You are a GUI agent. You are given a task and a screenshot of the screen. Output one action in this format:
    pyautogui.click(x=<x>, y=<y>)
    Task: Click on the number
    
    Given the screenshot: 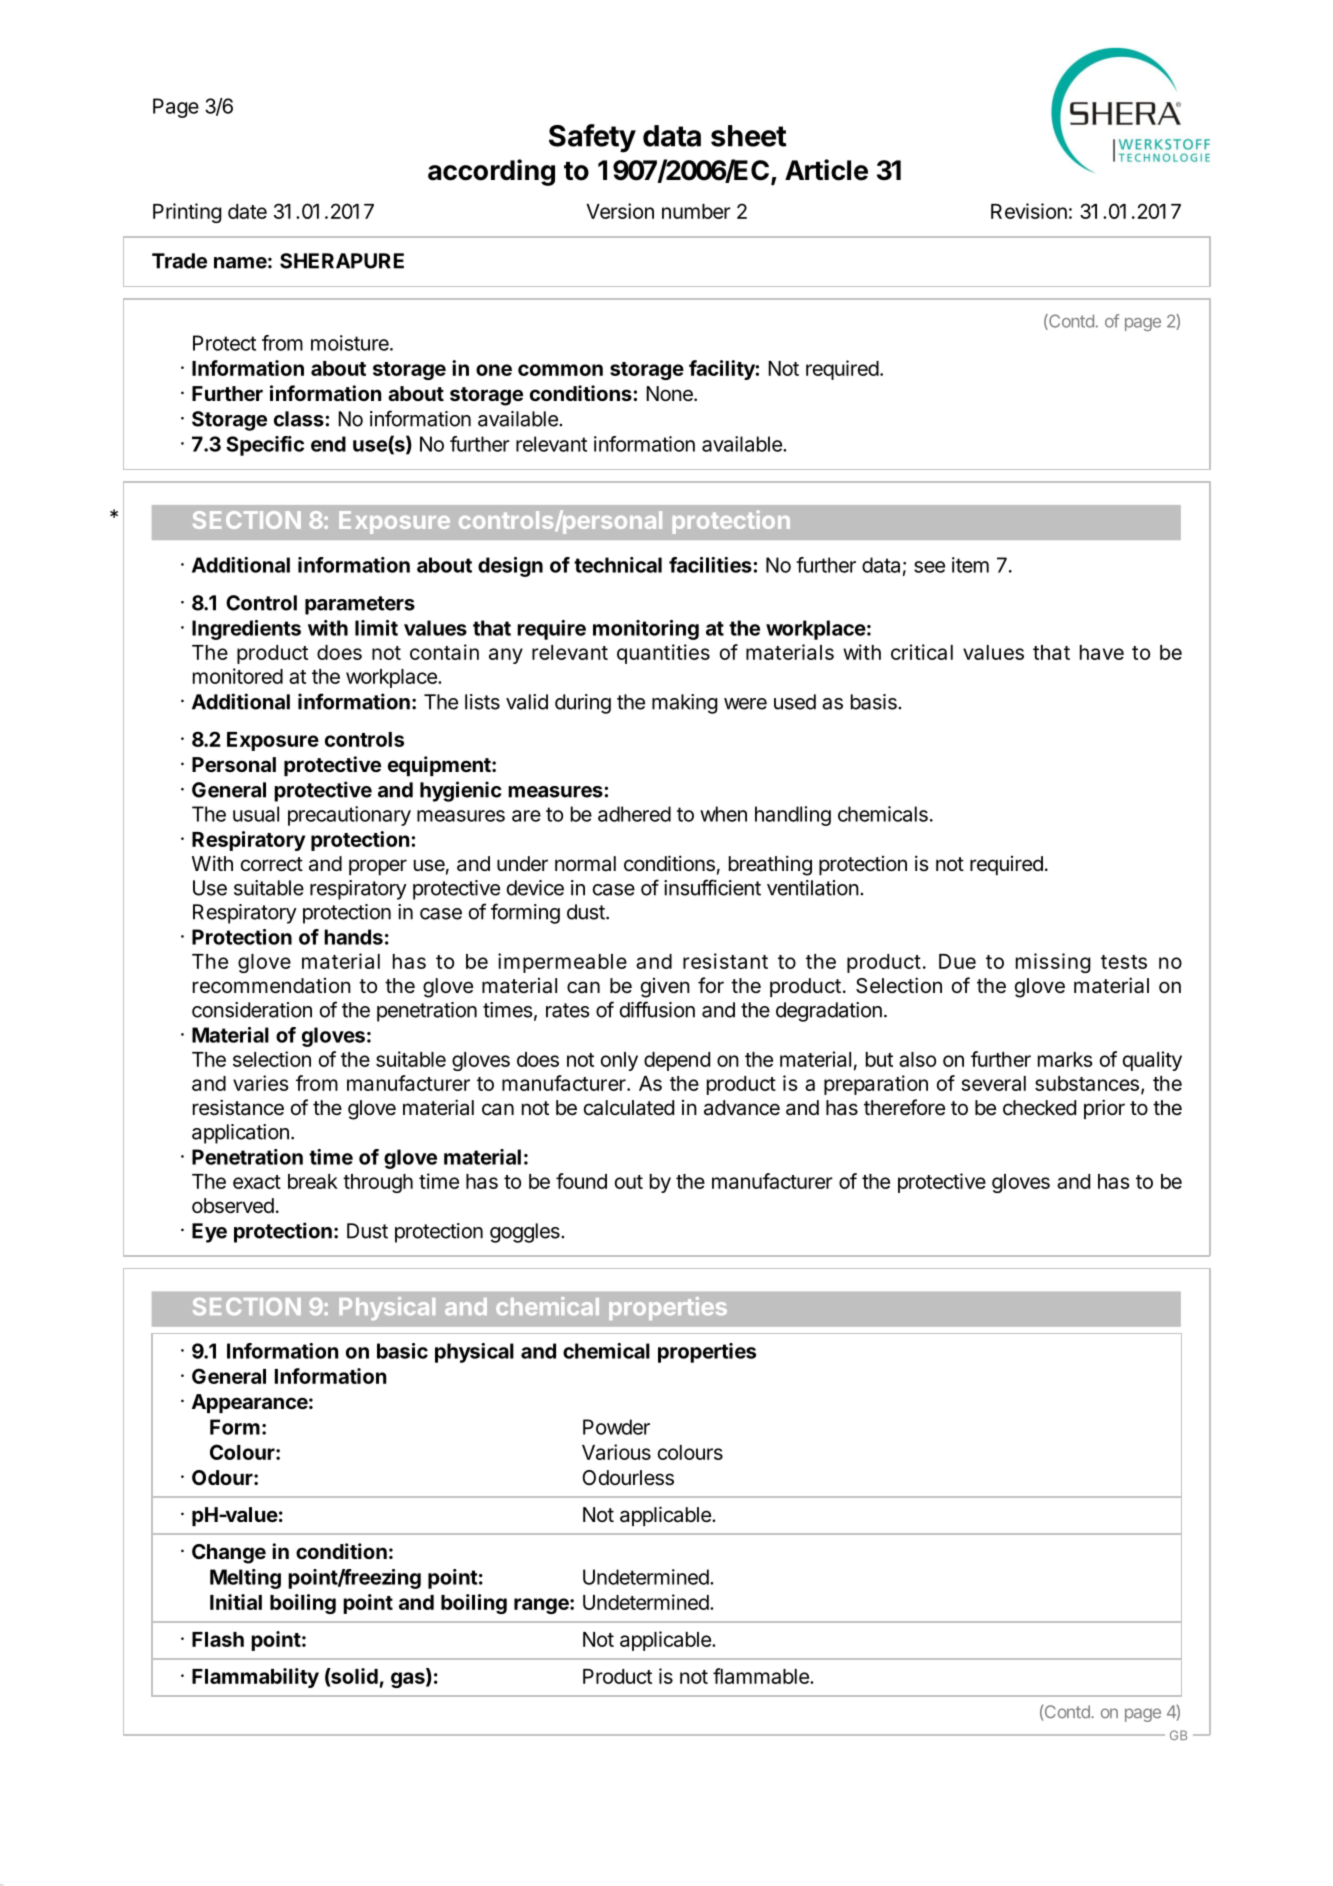 What is the action you would take?
    pyautogui.click(x=696, y=211)
